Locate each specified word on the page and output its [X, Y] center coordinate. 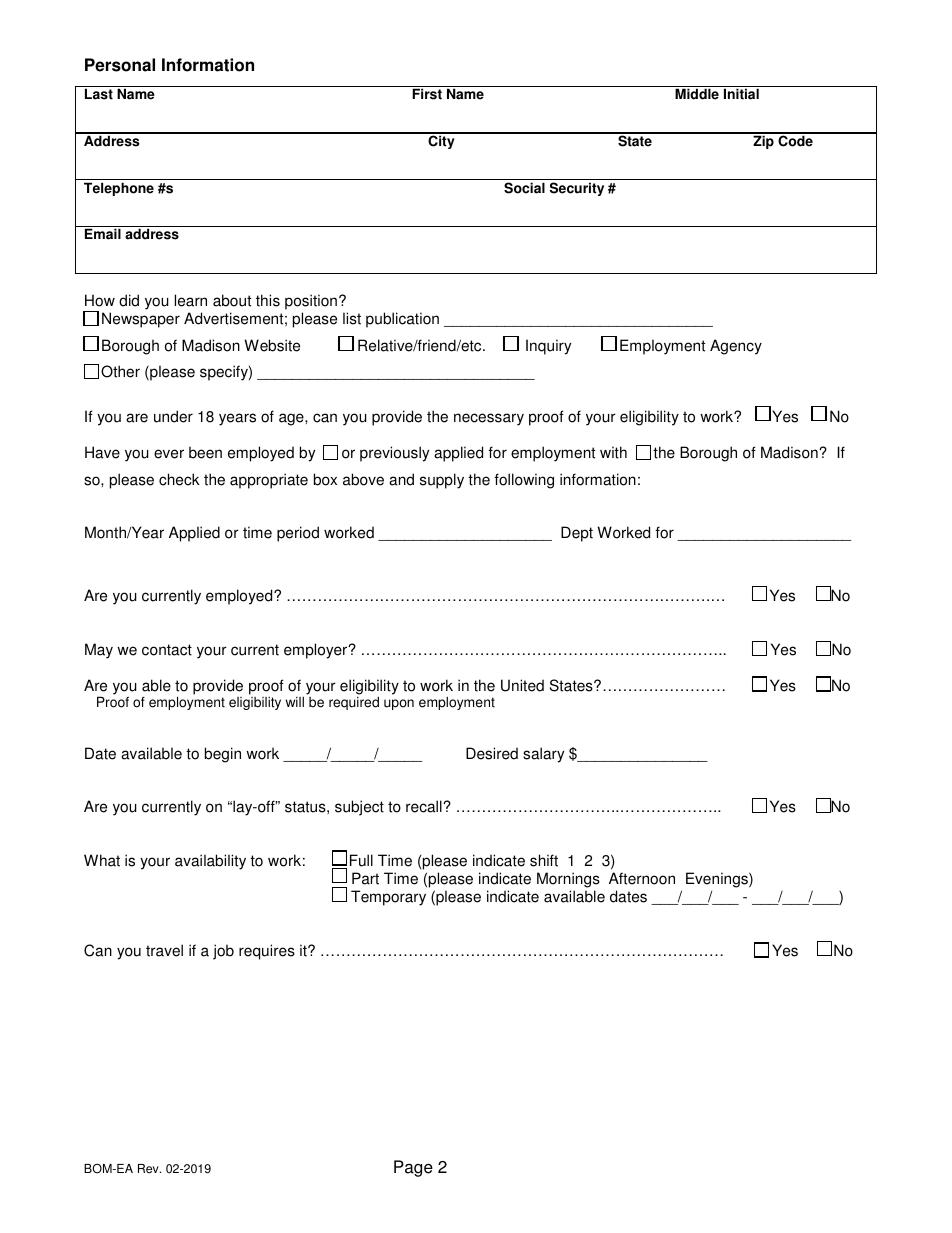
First [427, 94]
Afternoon [642, 878]
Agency [736, 347]
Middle [697, 94]
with [613, 452]
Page [413, 1168]
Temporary [388, 898]
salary [543, 755]
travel [164, 950]
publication [402, 320]
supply [442, 481]
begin [223, 755]
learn [191, 300]
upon [399, 704]
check [179, 479]
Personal [120, 65]
